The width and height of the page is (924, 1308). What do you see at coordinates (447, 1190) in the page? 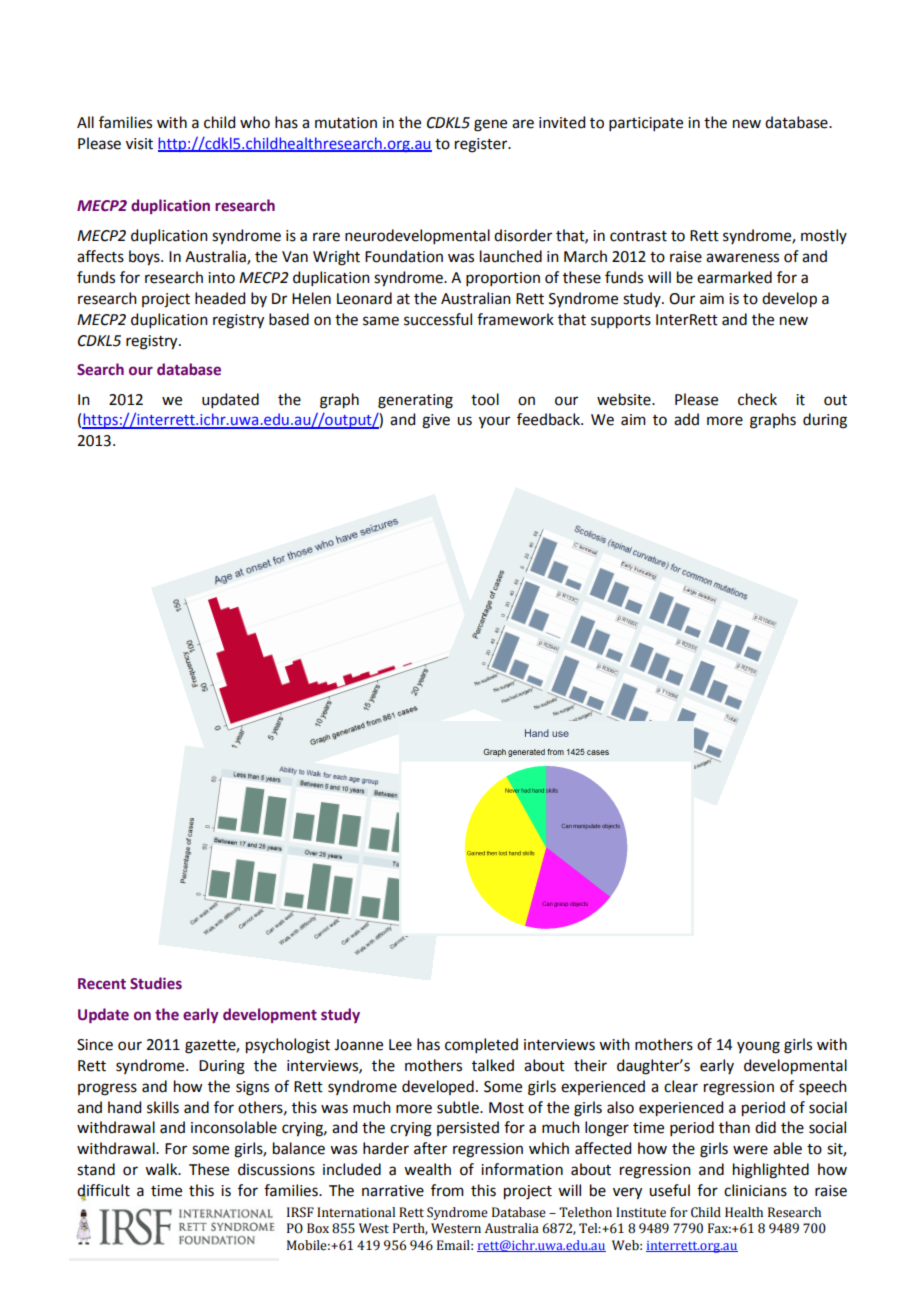
I see `from` at bounding box center [447, 1190].
